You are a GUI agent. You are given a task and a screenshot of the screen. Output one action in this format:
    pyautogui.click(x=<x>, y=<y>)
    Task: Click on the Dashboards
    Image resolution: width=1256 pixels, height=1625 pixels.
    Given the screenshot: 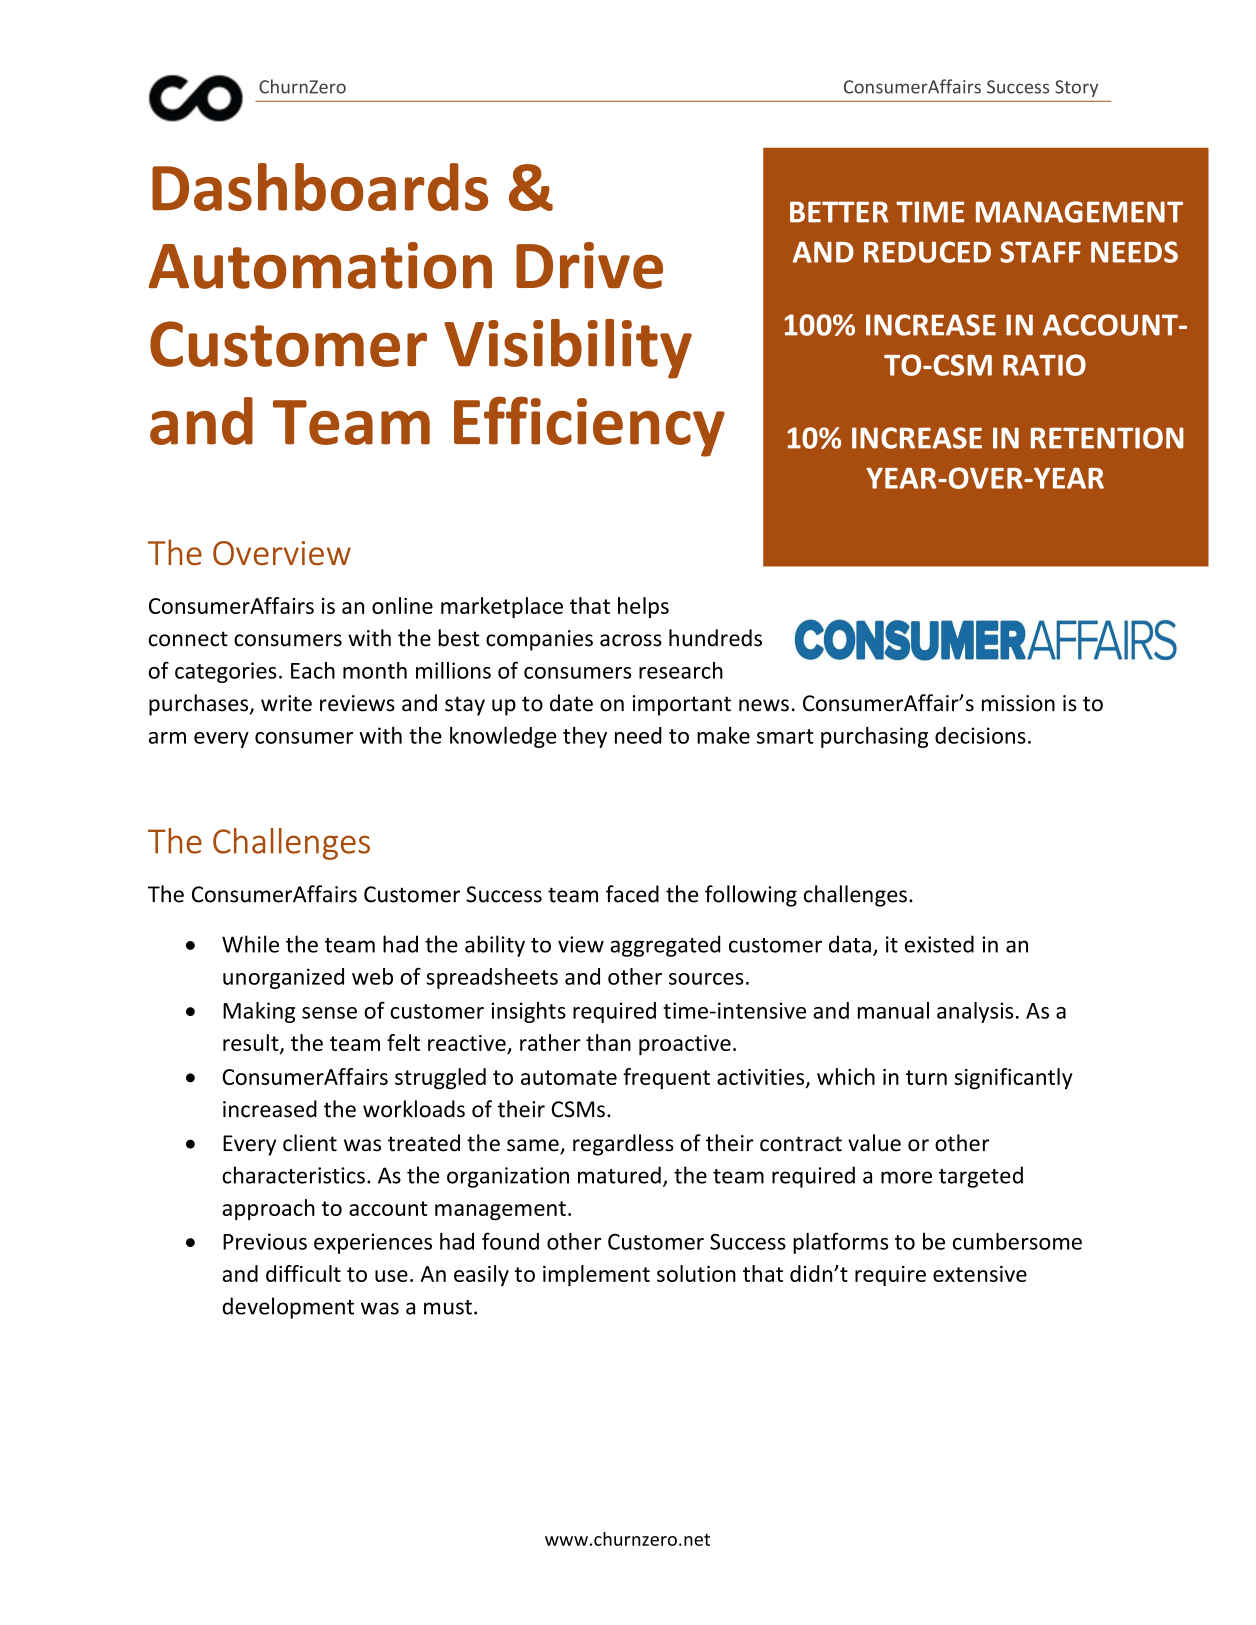 What is the action you would take?
    pyautogui.click(x=320, y=187)
